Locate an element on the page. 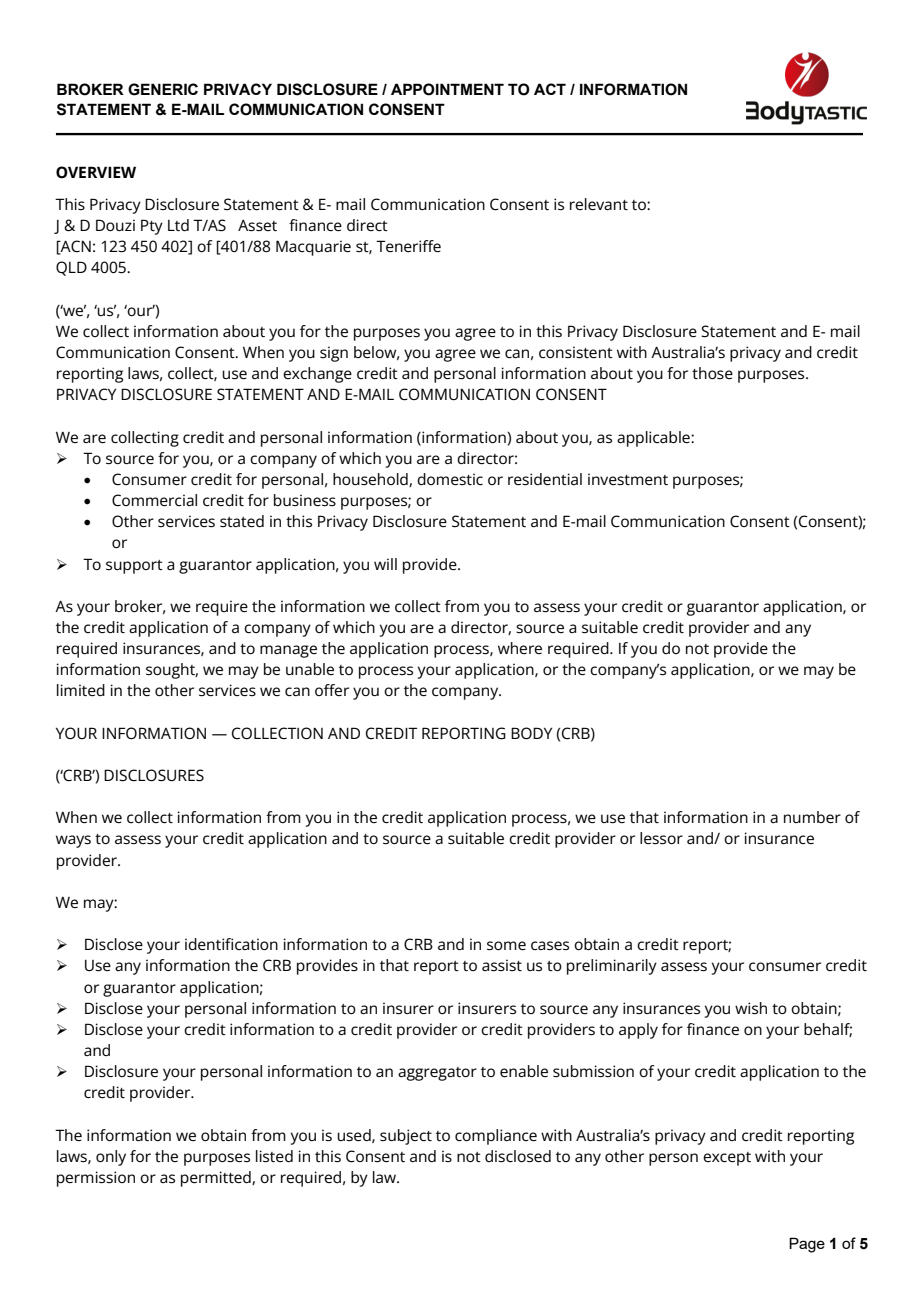 This page has width=924, height=1308. where is located at coordinates (520, 648).
